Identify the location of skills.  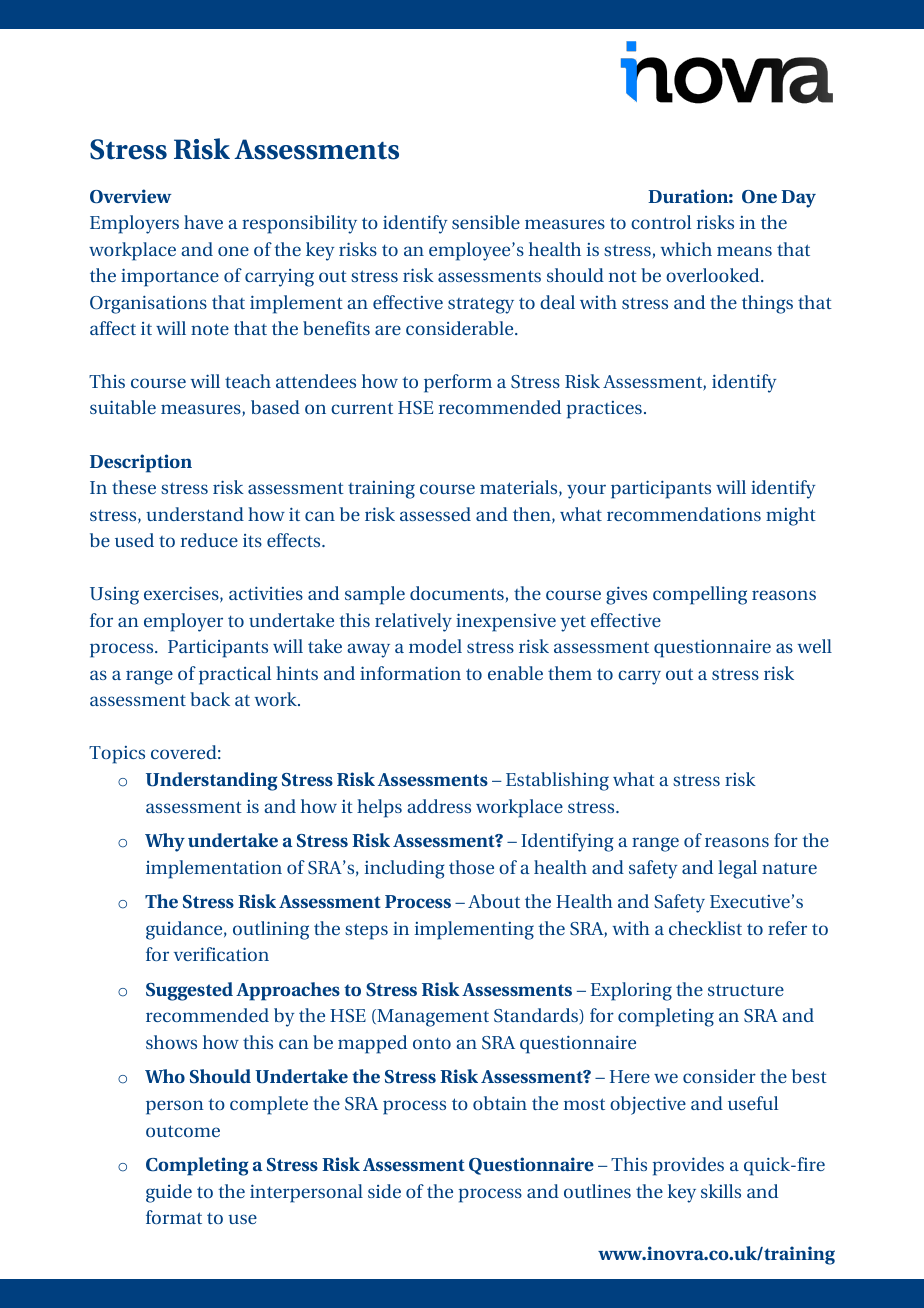
(721, 1191).
